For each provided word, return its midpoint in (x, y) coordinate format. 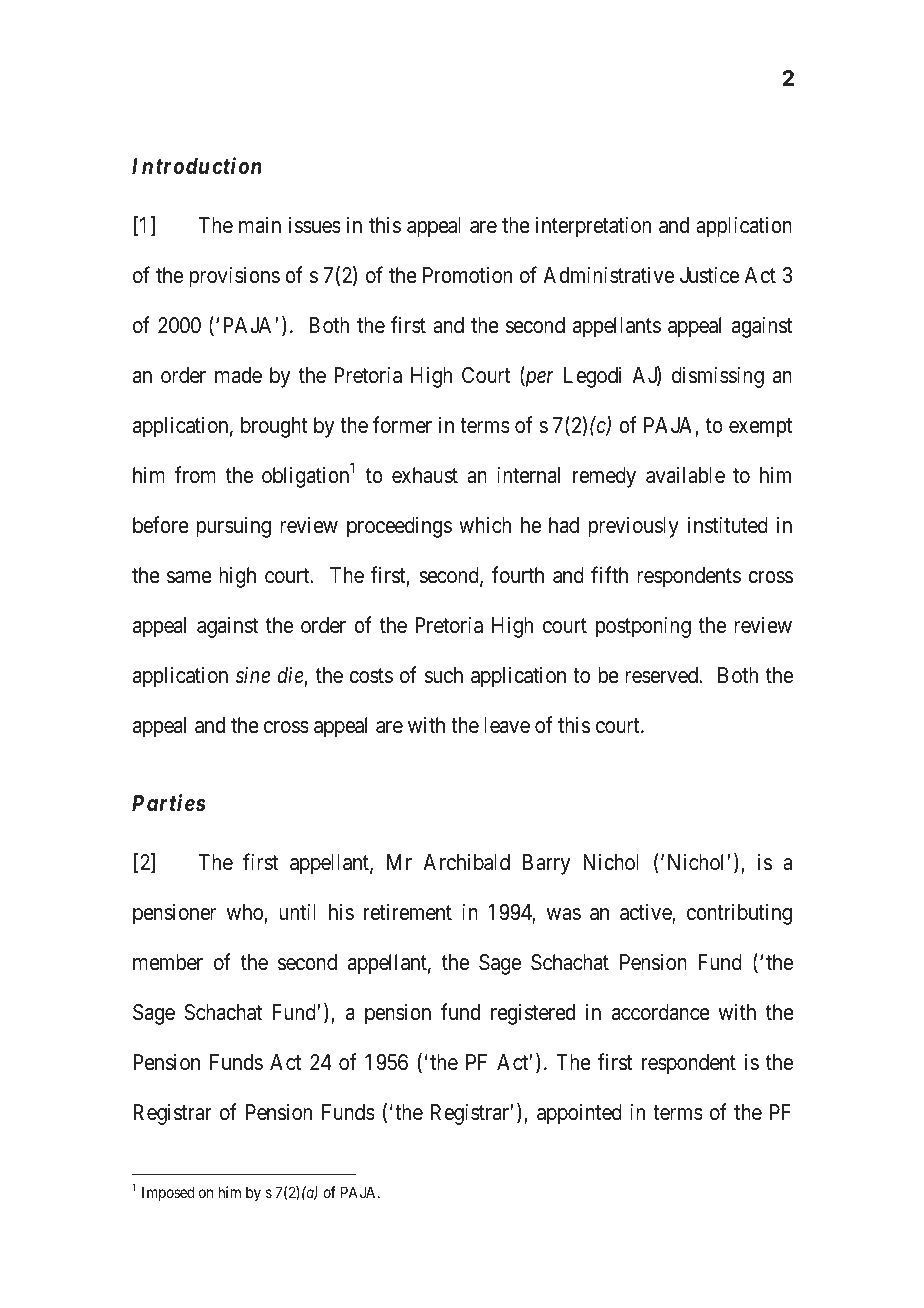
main (260, 225)
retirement (408, 912)
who (244, 912)
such (444, 675)
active (646, 913)
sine (253, 675)
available (685, 475)
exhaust (425, 475)
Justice (709, 275)
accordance (661, 1012)
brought (274, 427)
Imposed (168, 1193)
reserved (662, 675)
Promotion (467, 275)
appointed (579, 1114)
